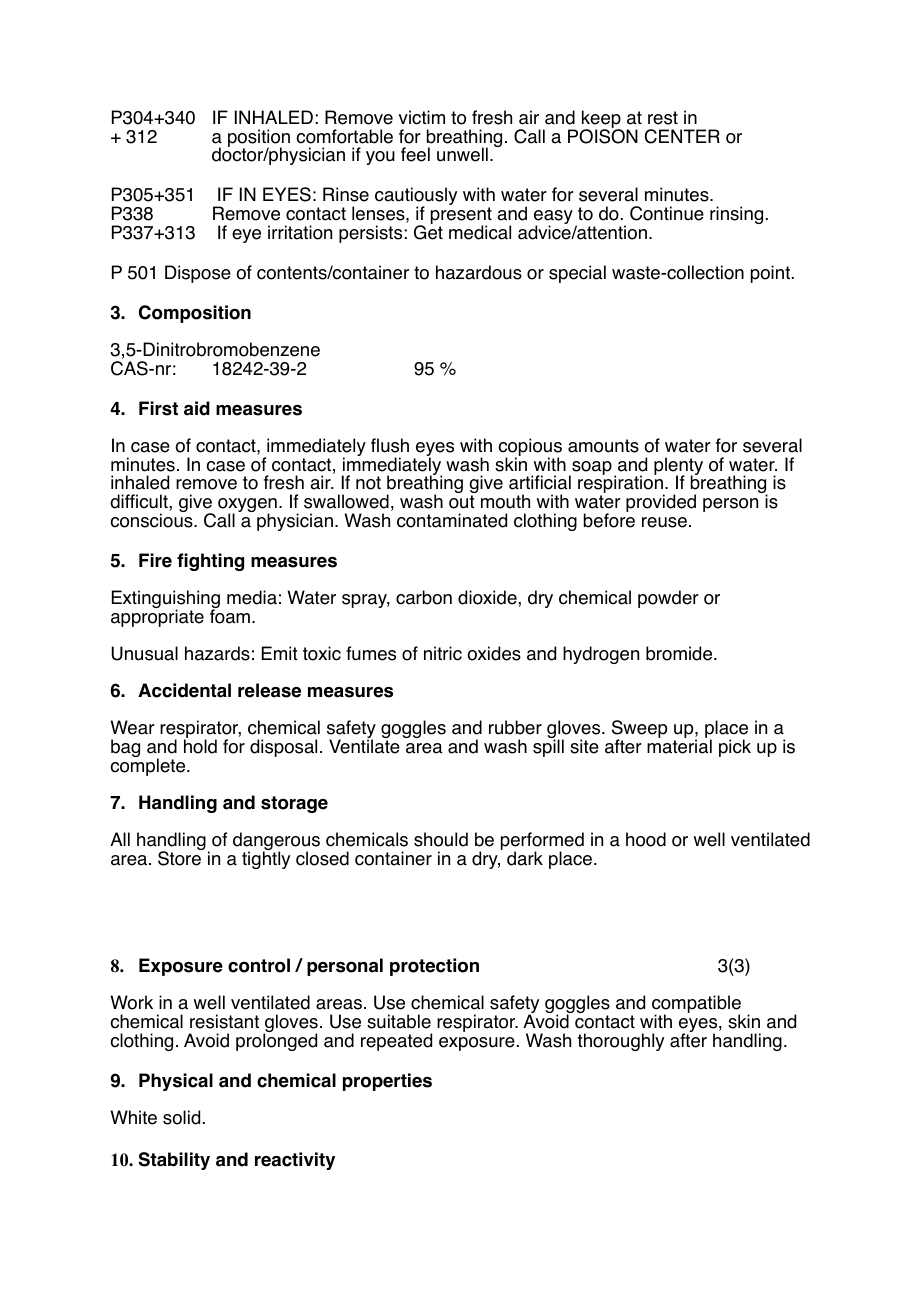 Image resolution: width=924 pixels, height=1308 pixels. I want to click on properties, so click(387, 1082).
